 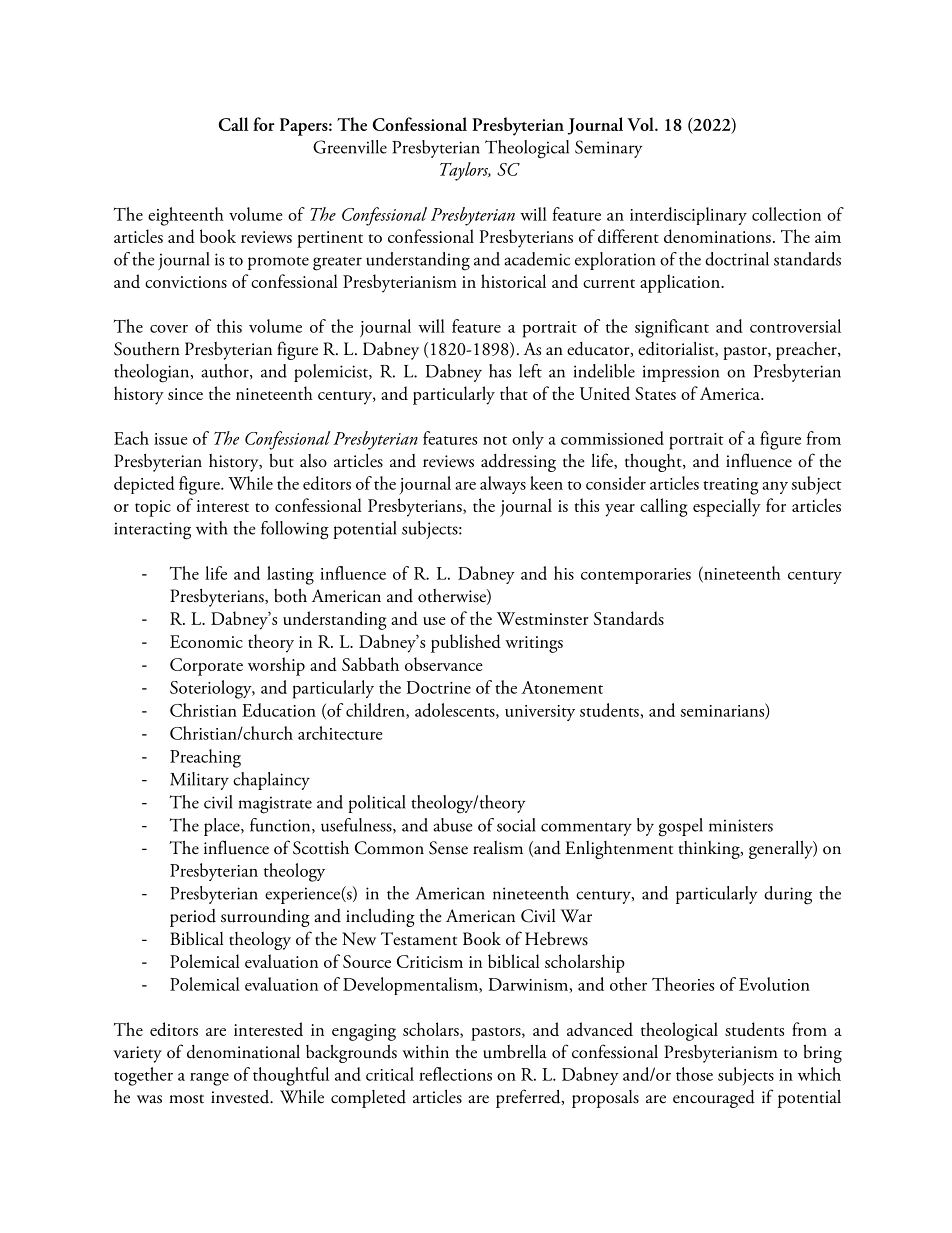 I want to click on Economic, so click(x=206, y=641).
